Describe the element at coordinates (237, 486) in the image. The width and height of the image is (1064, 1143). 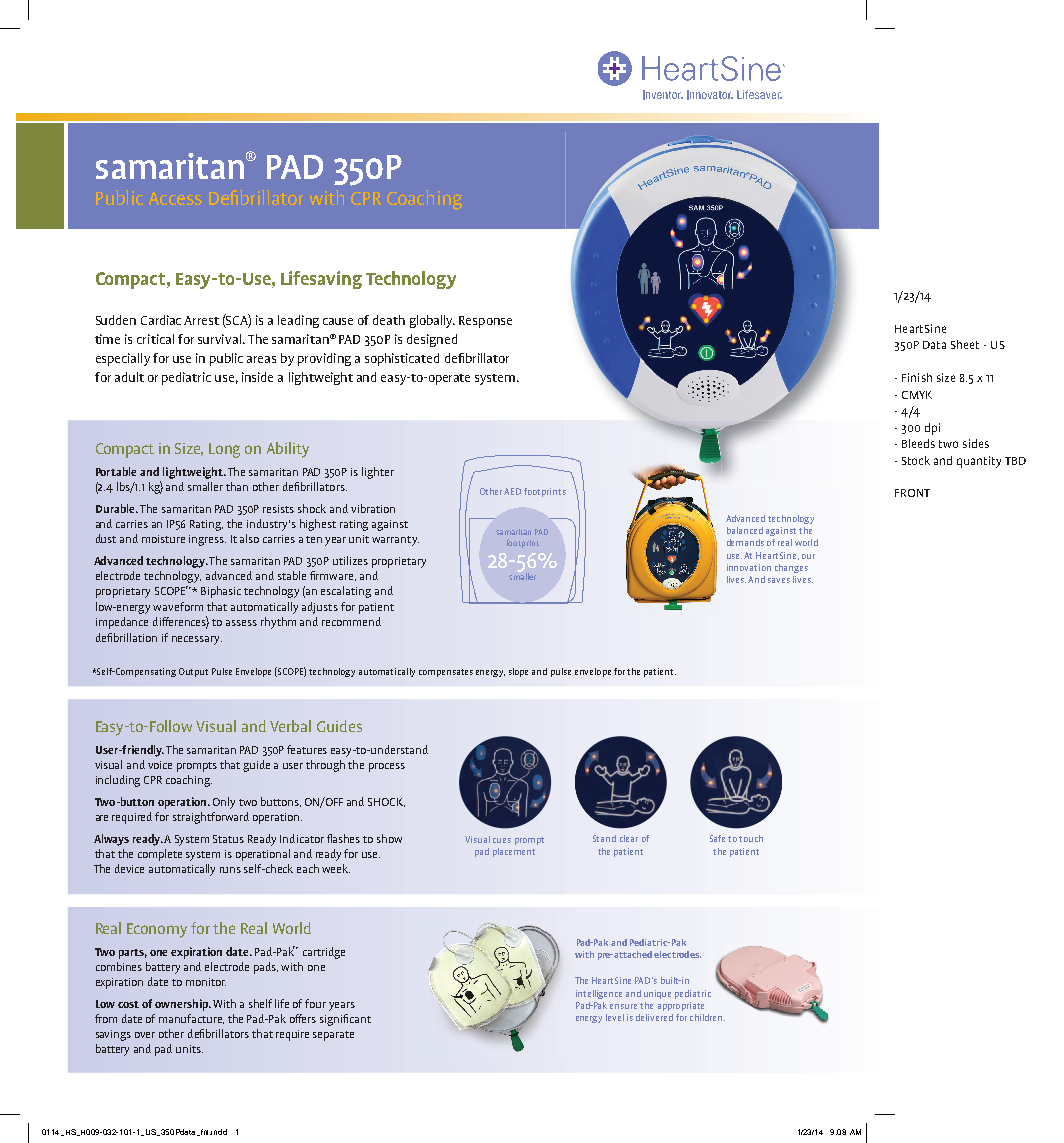
I see `than` at that location.
